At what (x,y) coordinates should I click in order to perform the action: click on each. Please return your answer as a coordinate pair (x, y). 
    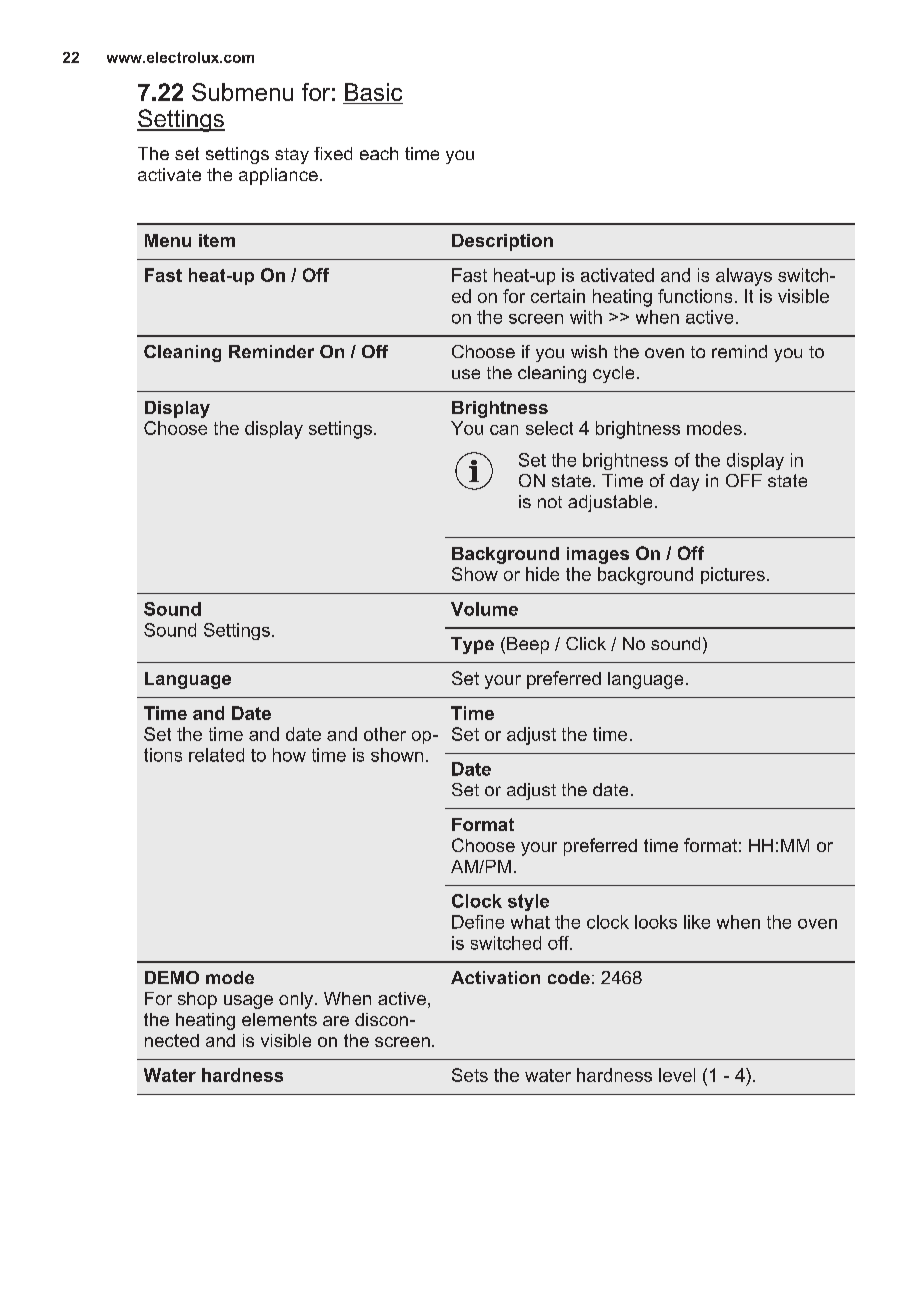
    Looking at the image, I should click on (379, 153).
